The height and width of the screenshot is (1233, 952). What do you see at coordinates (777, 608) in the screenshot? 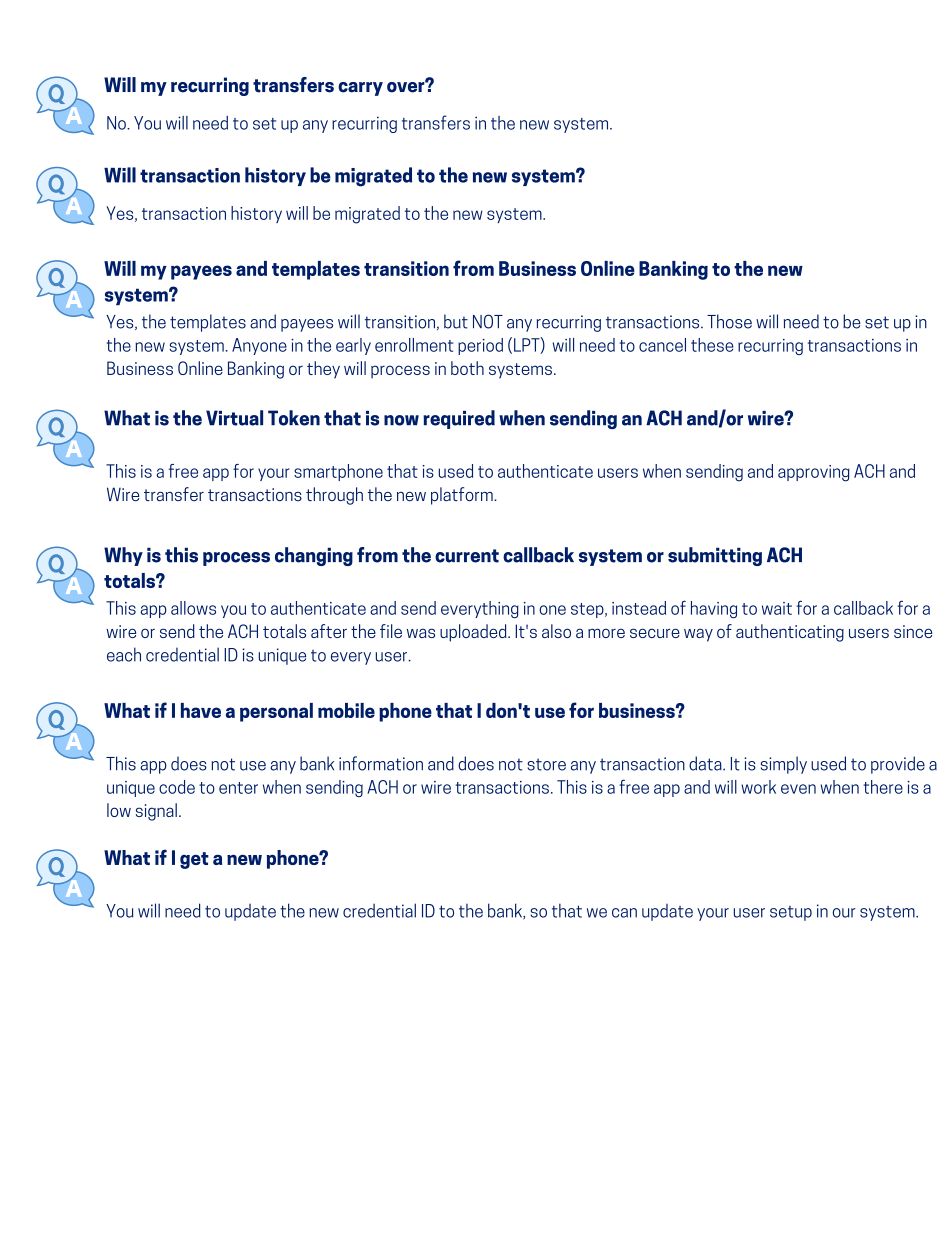
I see `wait` at bounding box center [777, 608].
